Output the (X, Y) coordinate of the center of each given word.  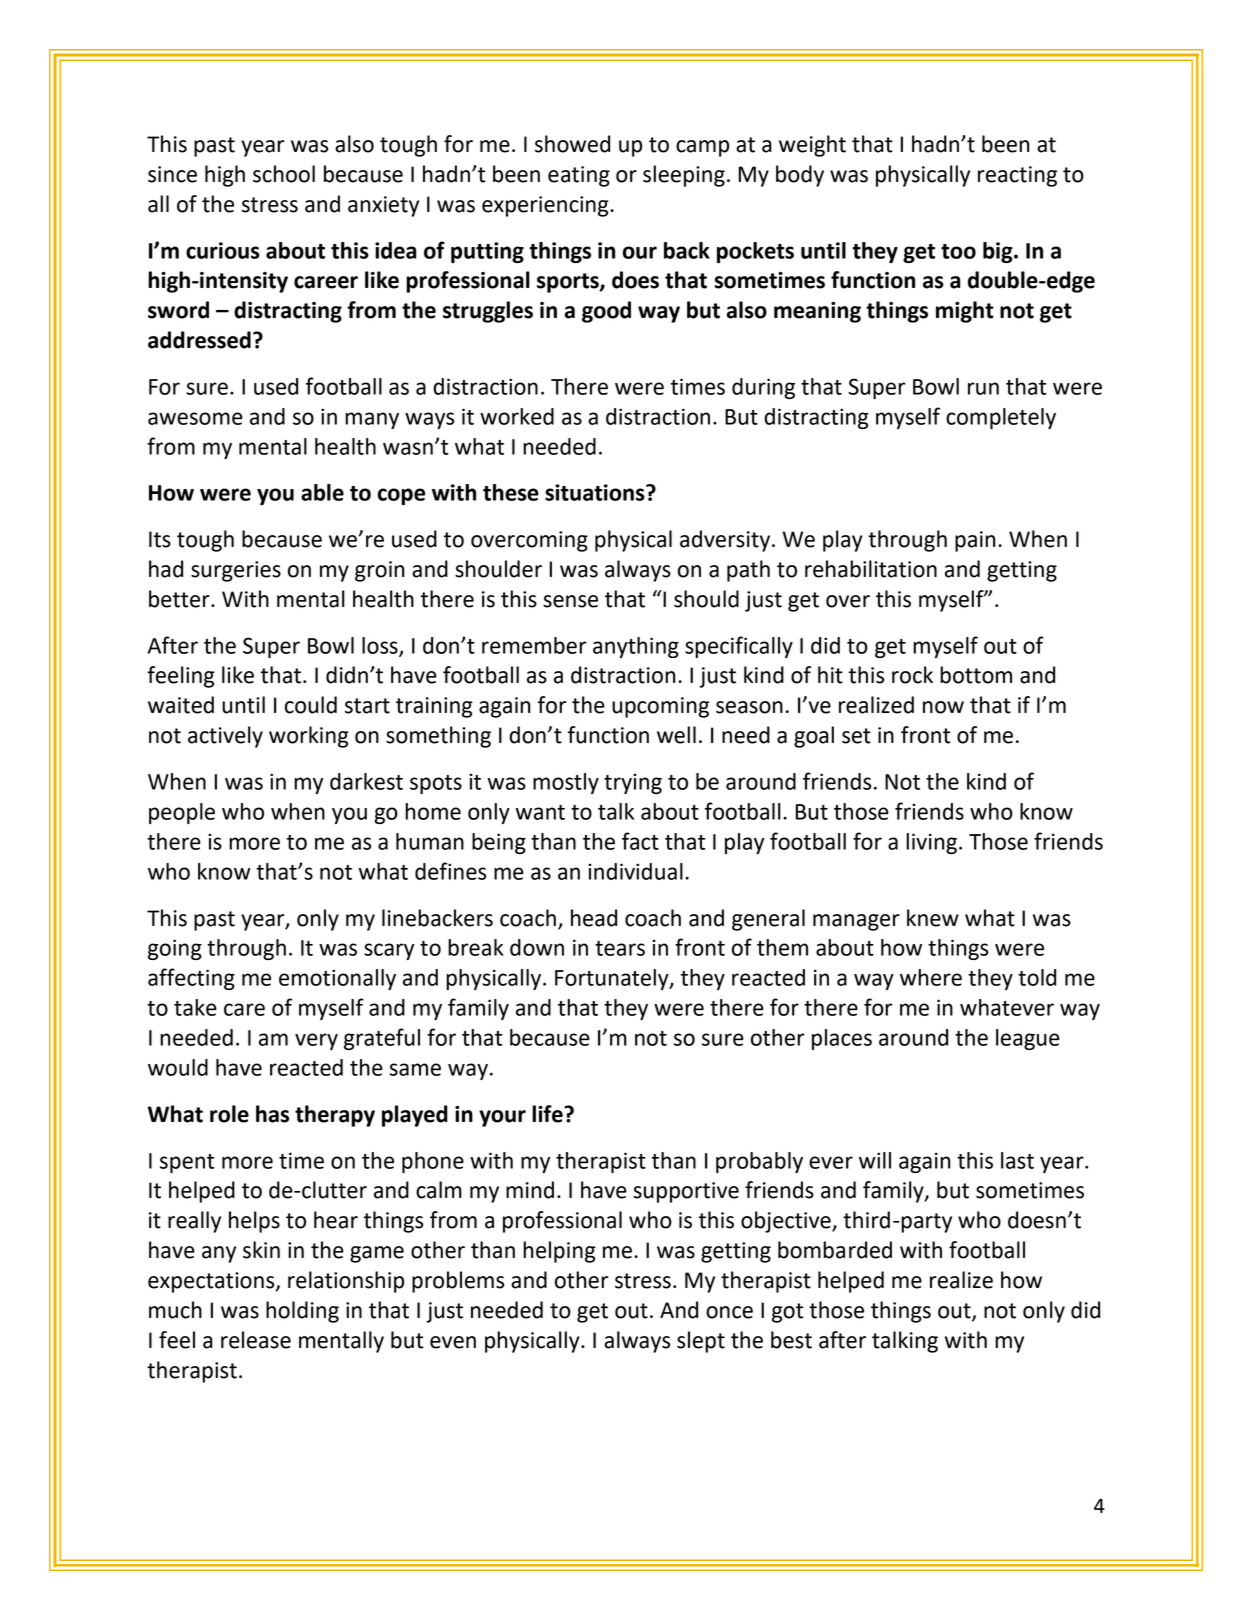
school (284, 174)
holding (302, 1312)
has (272, 1114)
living (931, 843)
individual (635, 871)
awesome (195, 418)
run (983, 388)
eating (579, 176)
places (842, 1039)
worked (517, 416)
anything (636, 647)
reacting (1017, 176)
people (182, 813)
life (548, 1114)
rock (912, 675)
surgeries (236, 571)
